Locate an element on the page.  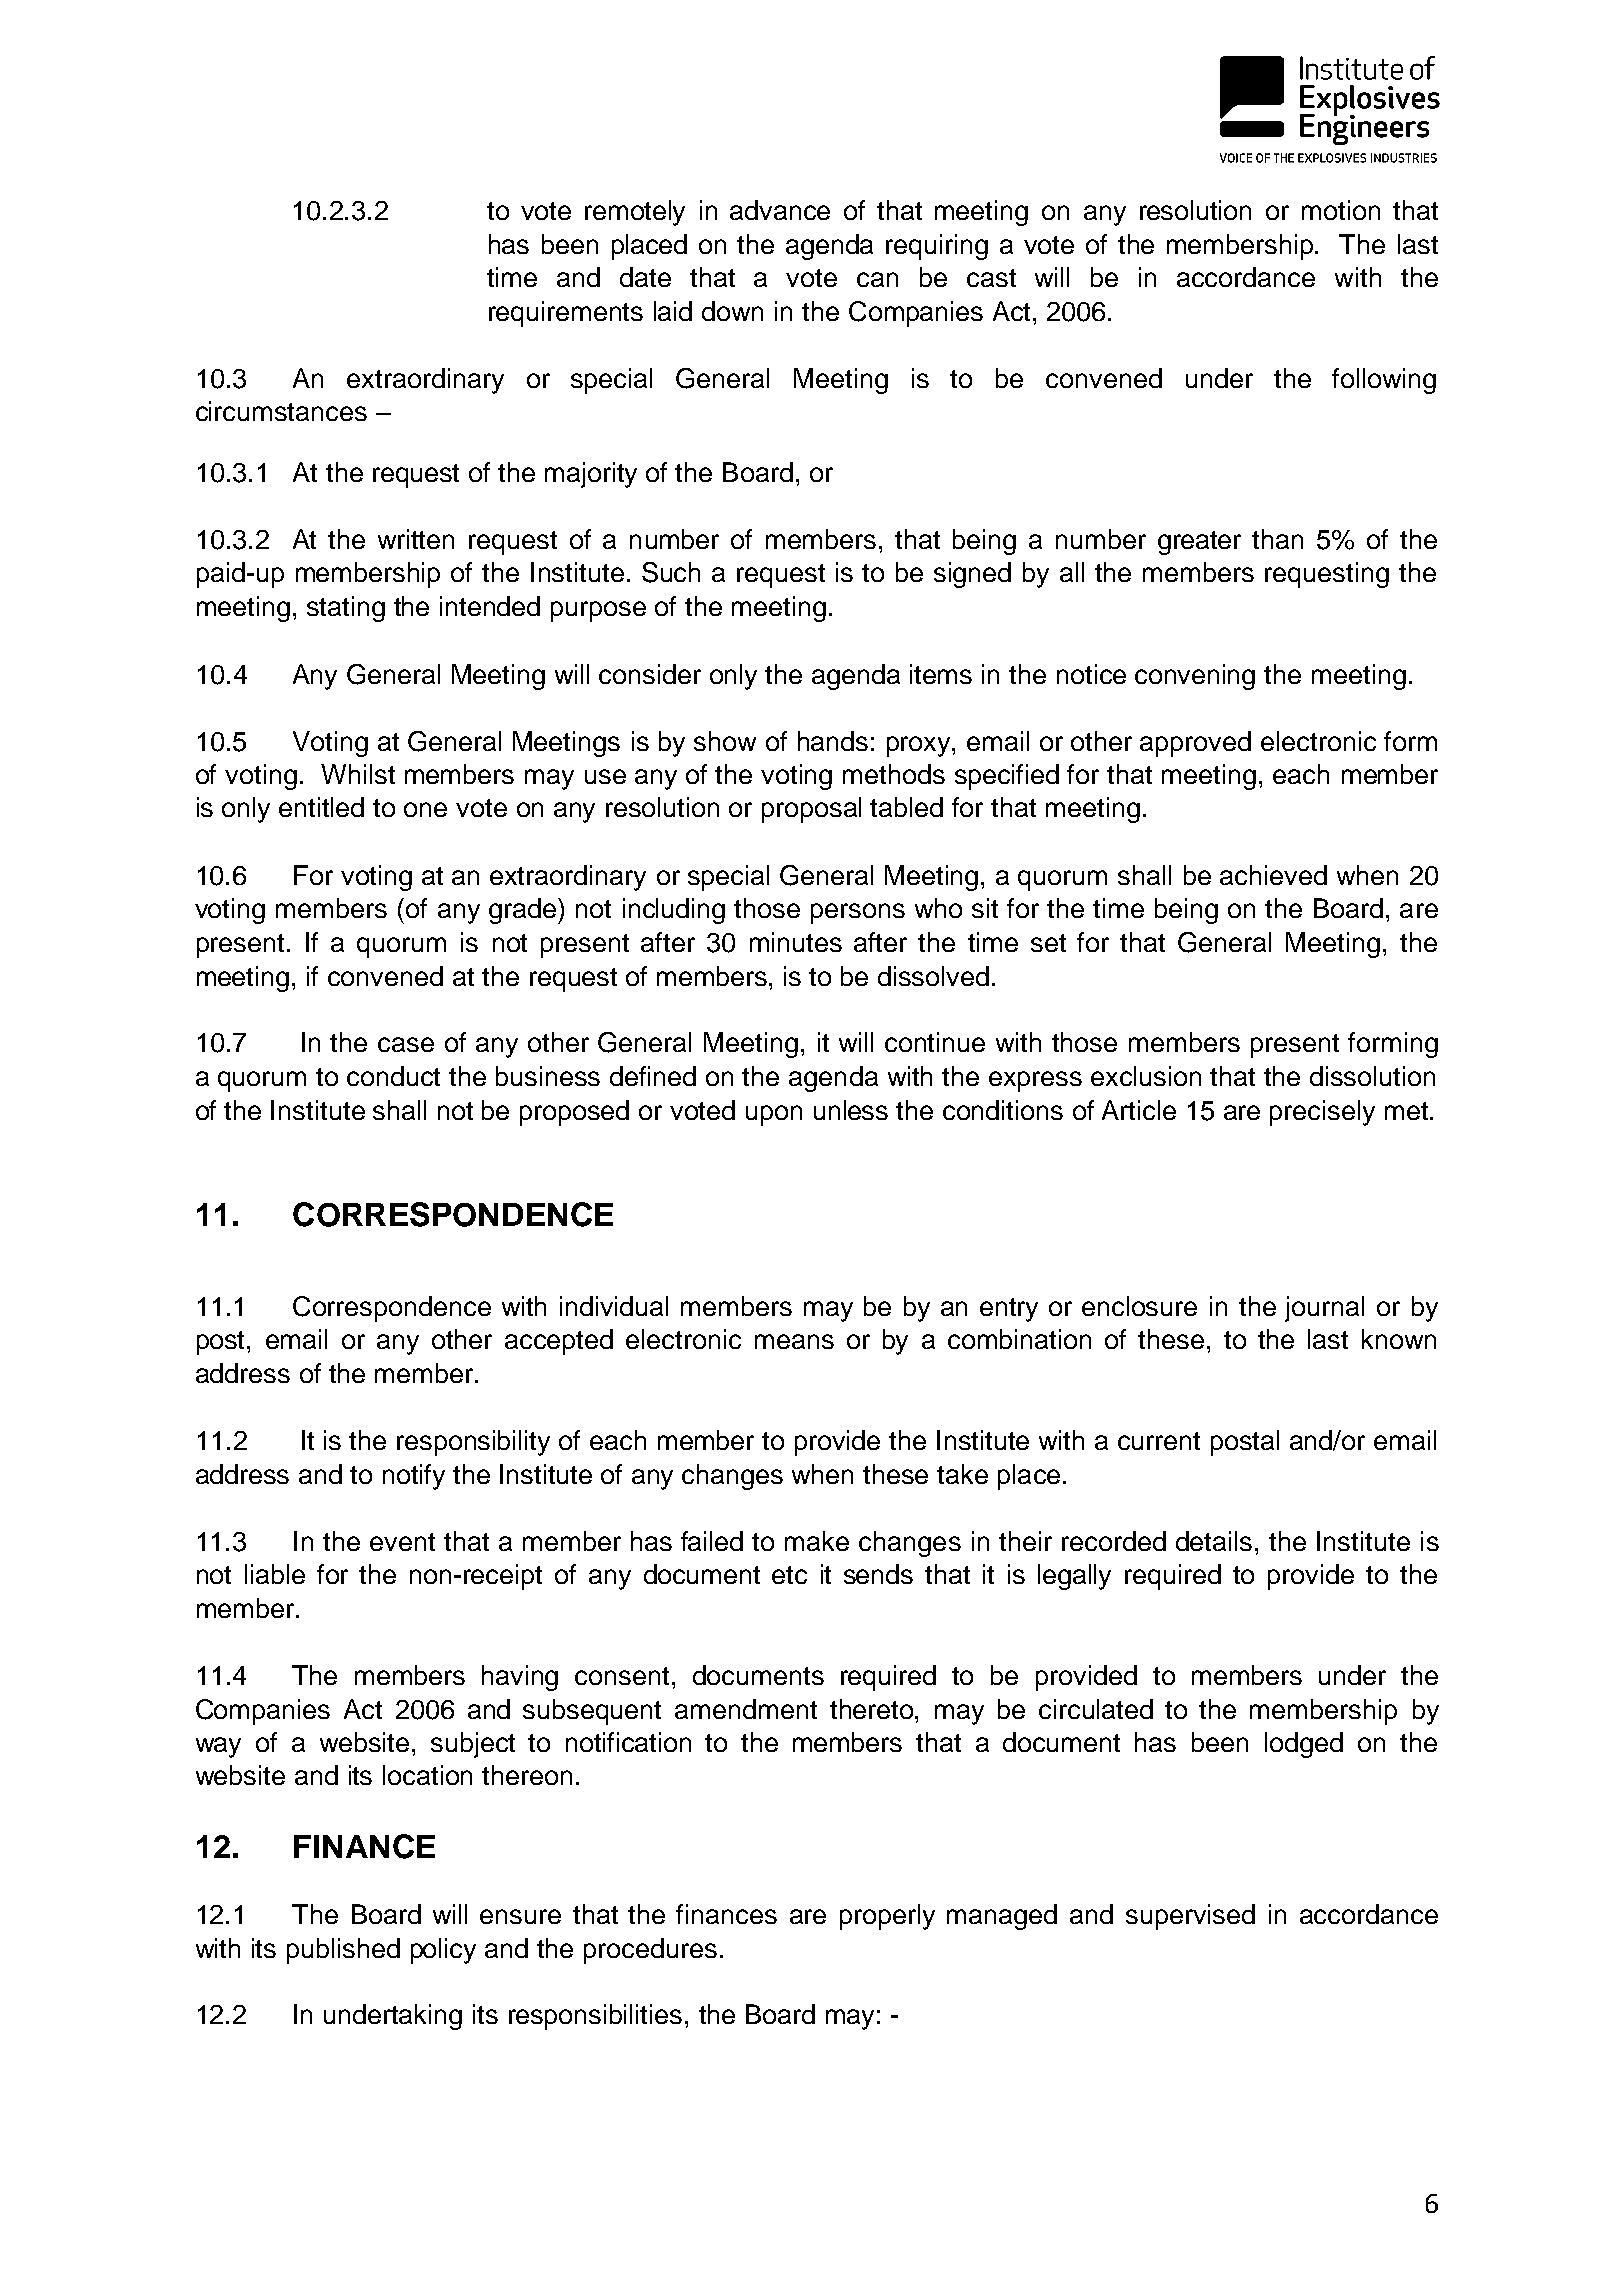
upon is located at coordinates (774, 1115).
